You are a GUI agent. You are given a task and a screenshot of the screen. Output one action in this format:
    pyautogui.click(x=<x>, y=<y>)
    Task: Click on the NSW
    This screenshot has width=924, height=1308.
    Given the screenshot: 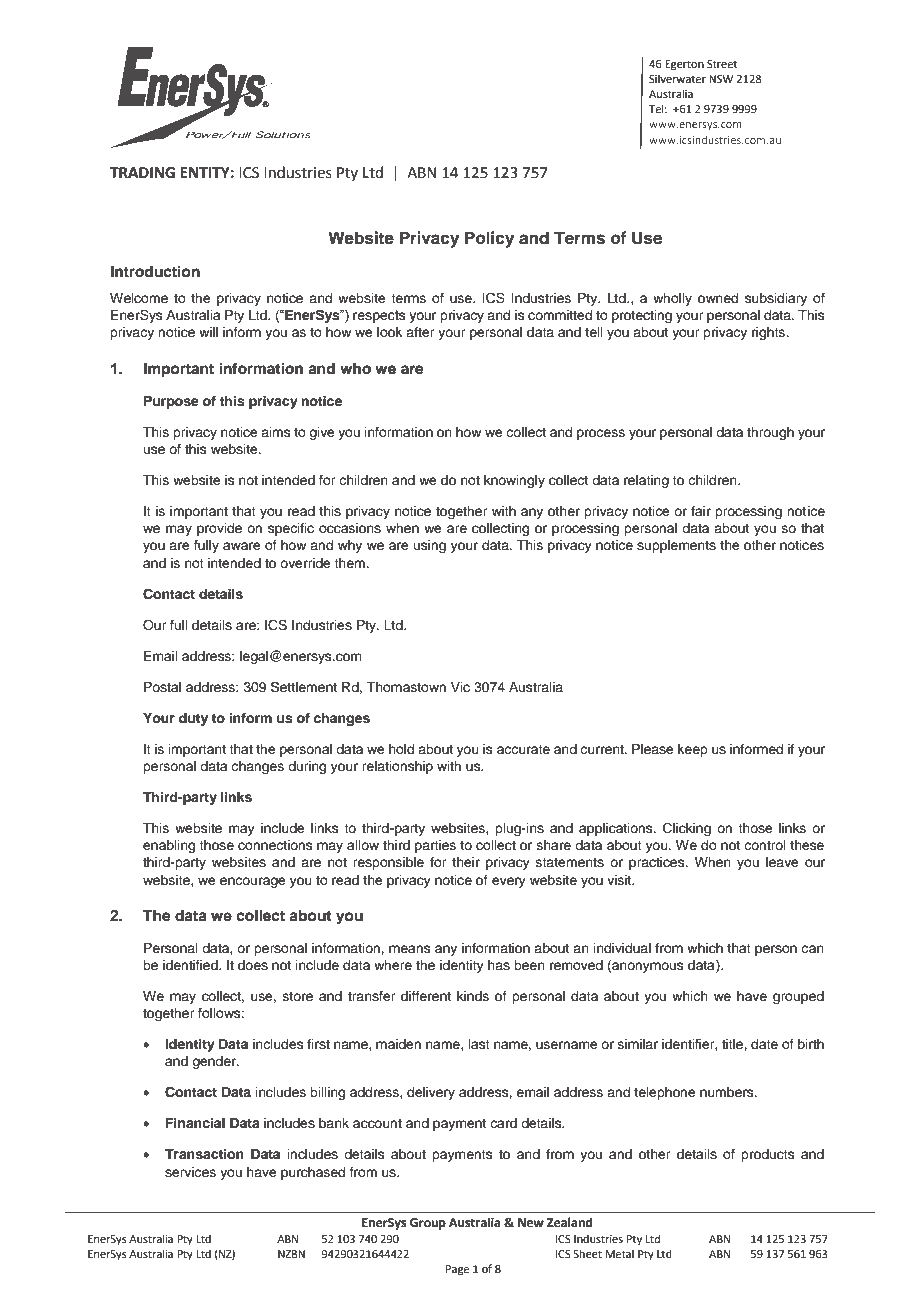 What is the action you would take?
    pyautogui.click(x=721, y=79)
